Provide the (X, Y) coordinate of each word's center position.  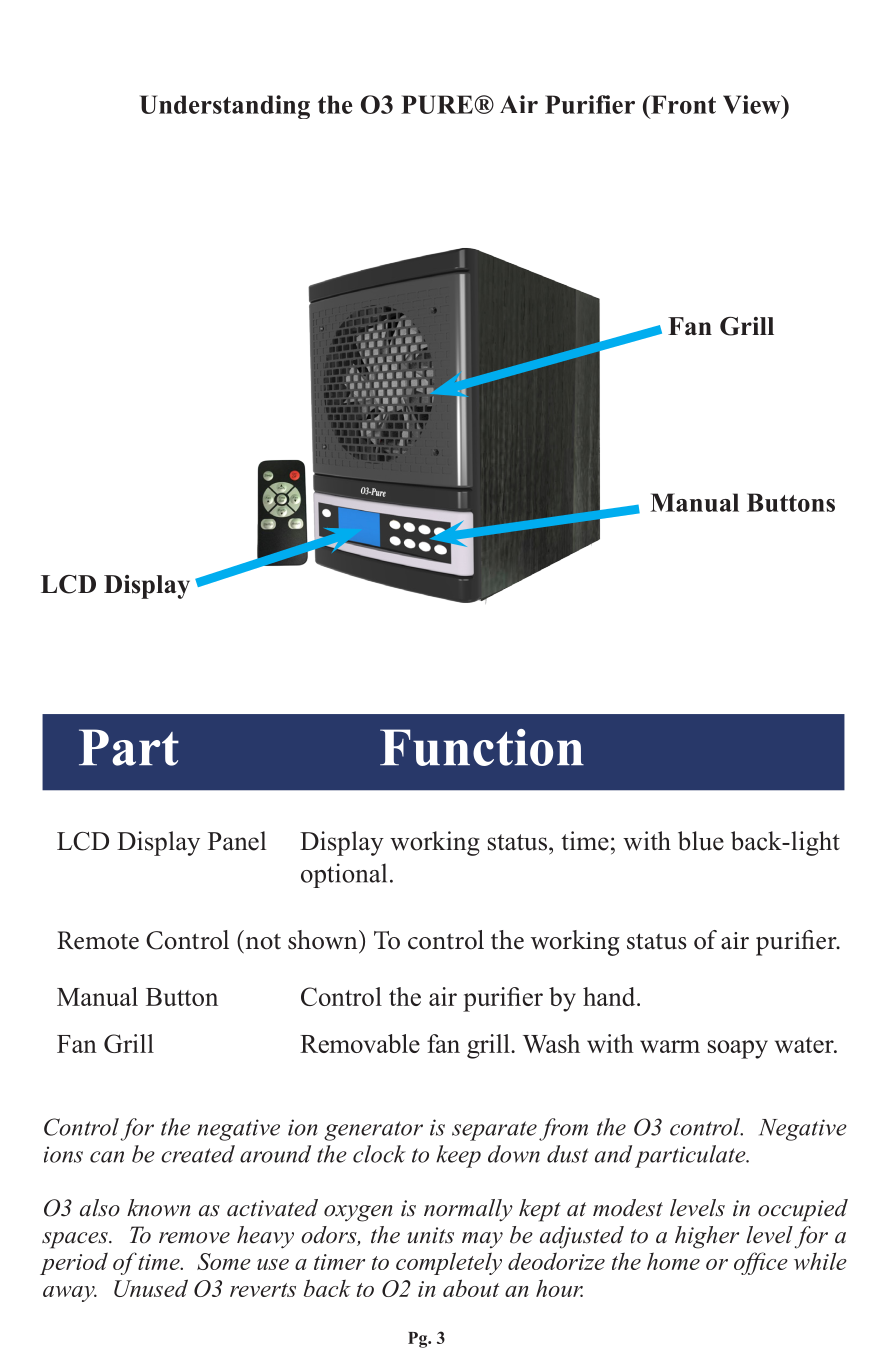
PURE (437, 104)
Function (482, 747)
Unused (151, 1288)
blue (701, 841)
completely (449, 1263)
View (753, 104)
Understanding (225, 107)
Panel (237, 841)
